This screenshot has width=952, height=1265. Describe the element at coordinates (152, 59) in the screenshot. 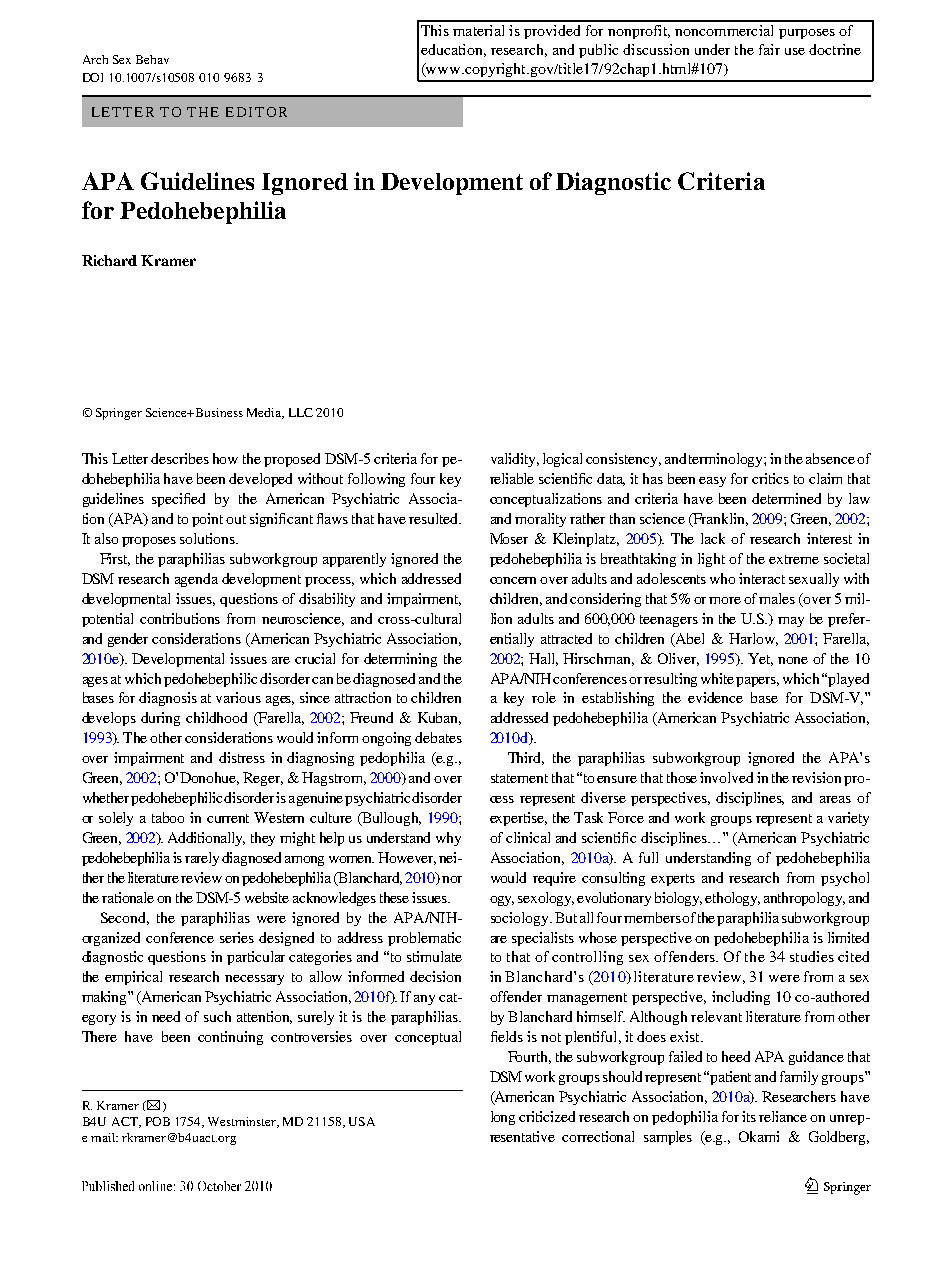

I see `Behav` at that location.
